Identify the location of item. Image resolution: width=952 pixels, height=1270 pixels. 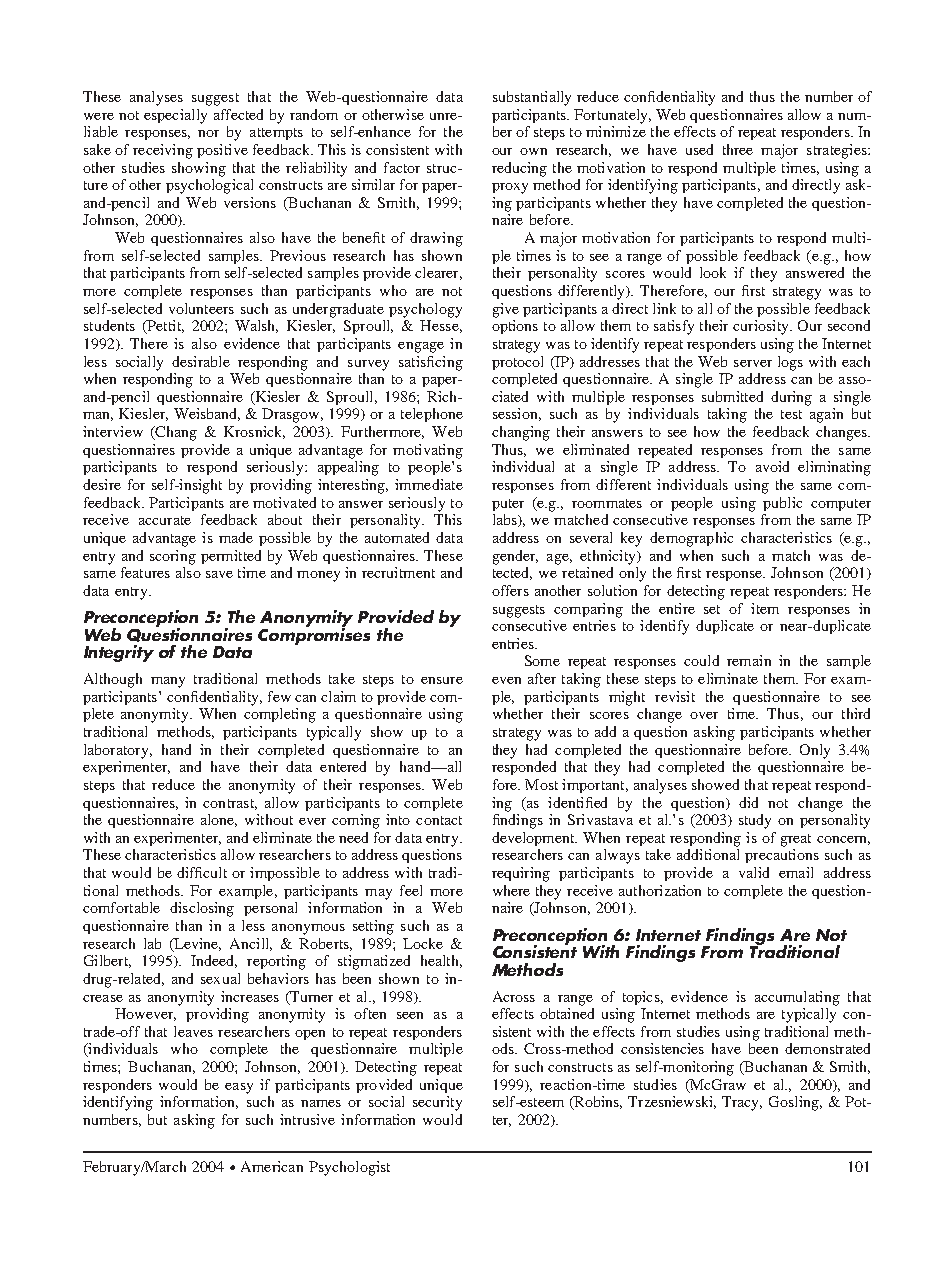
(765, 608).
